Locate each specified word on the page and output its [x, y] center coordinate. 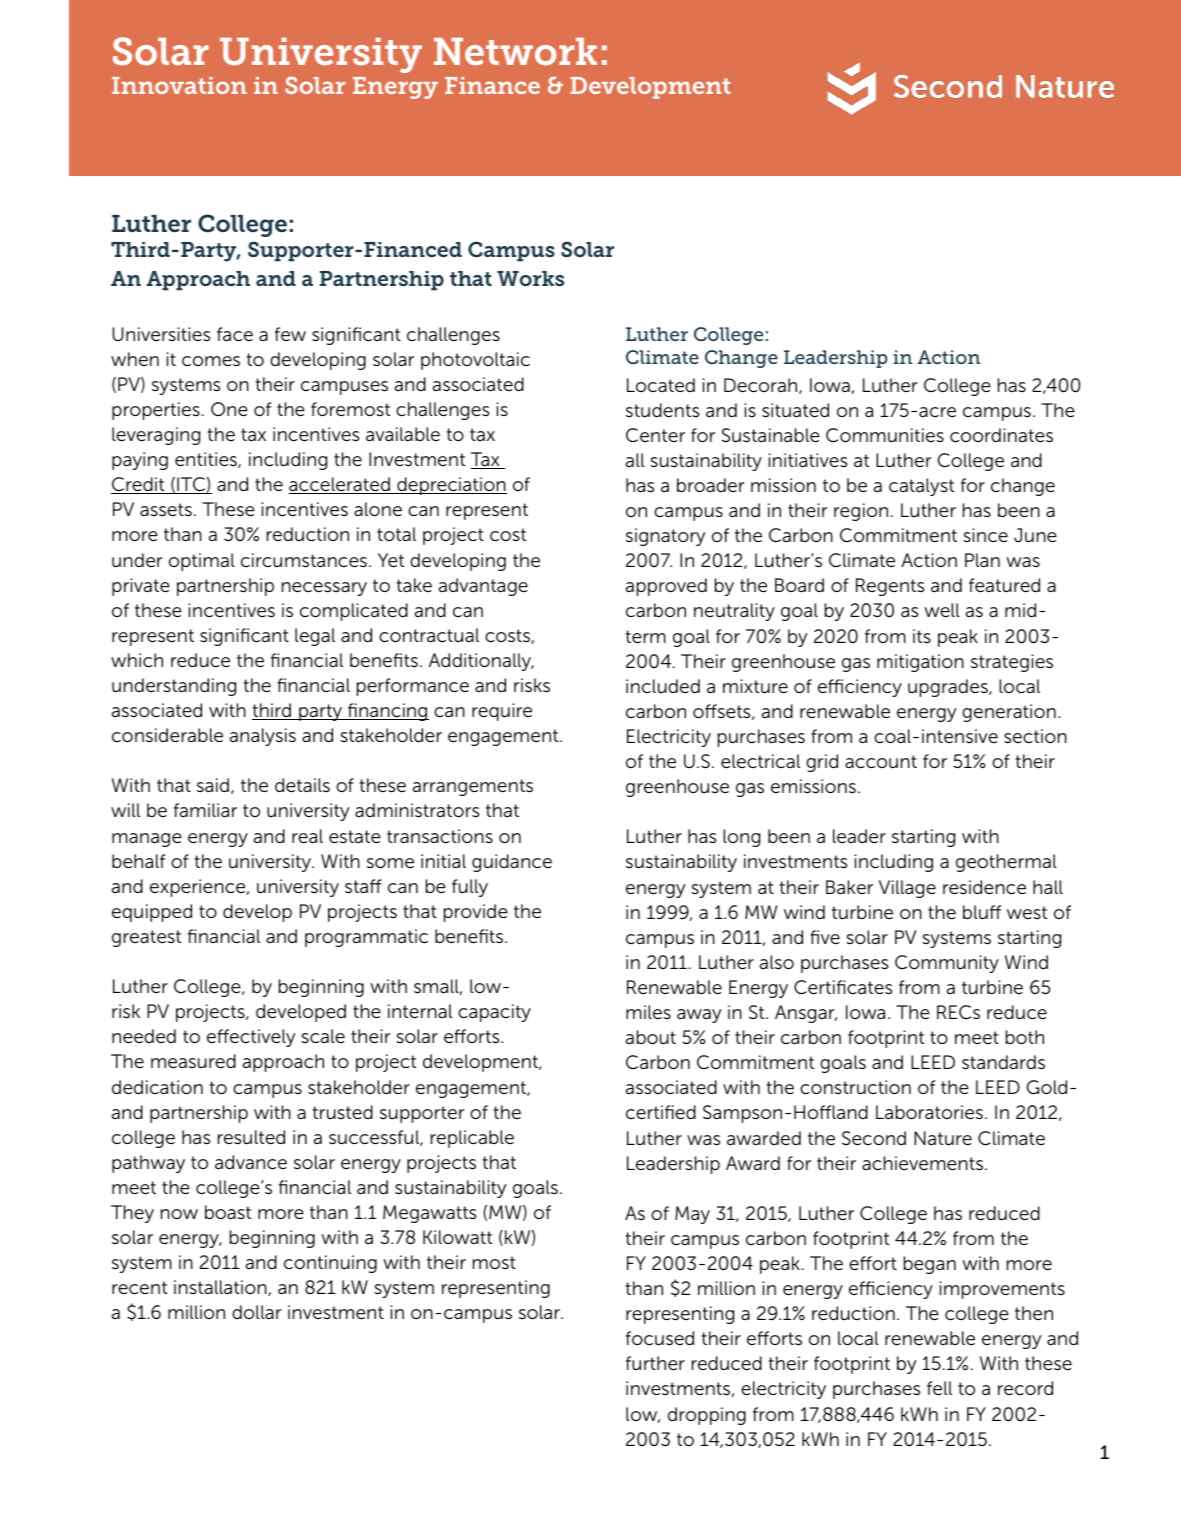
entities [207, 460]
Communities [885, 435]
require [502, 712]
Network [515, 52]
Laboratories [929, 1112]
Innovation [179, 85]
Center [655, 435]
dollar [256, 1312]
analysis [263, 737]
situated [795, 410]
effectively [251, 1038]
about [651, 1037]
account [881, 762]
